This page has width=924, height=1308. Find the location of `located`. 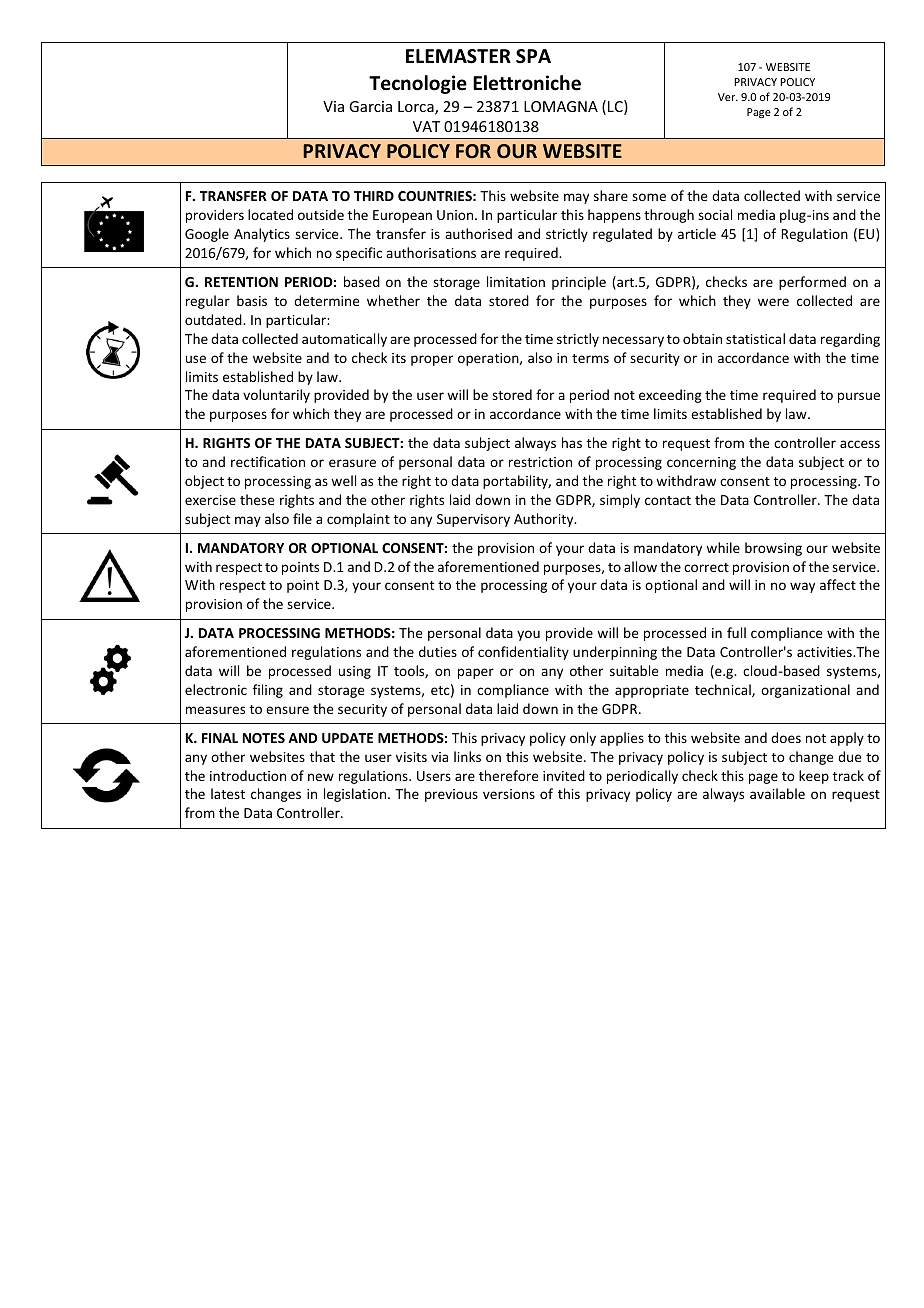

located is located at coordinates (270, 214).
